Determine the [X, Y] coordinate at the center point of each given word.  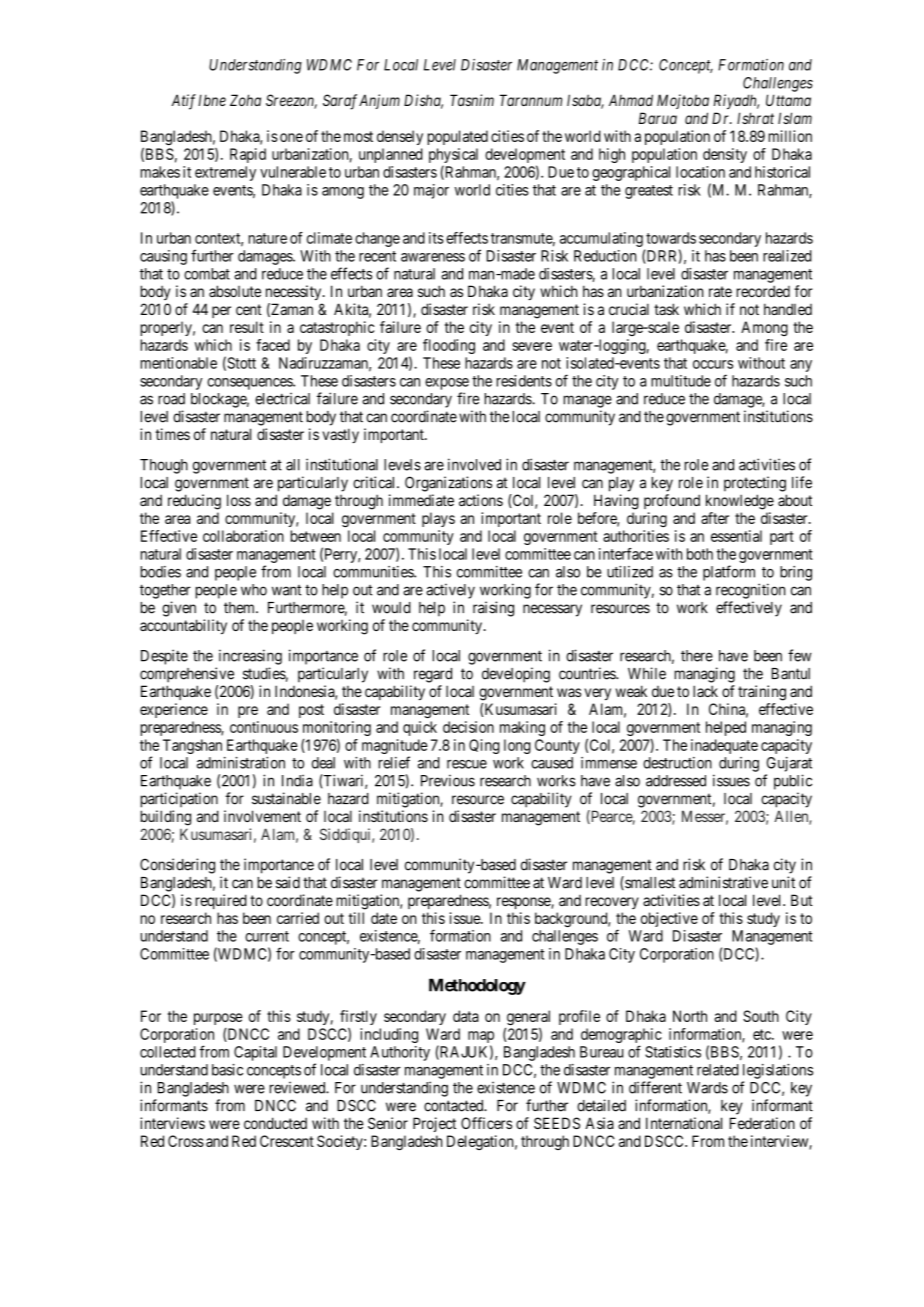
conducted [275, 1123]
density [725, 155]
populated [458, 137]
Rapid [248, 155]
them [240, 608]
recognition [750, 591]
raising [493, 609]
